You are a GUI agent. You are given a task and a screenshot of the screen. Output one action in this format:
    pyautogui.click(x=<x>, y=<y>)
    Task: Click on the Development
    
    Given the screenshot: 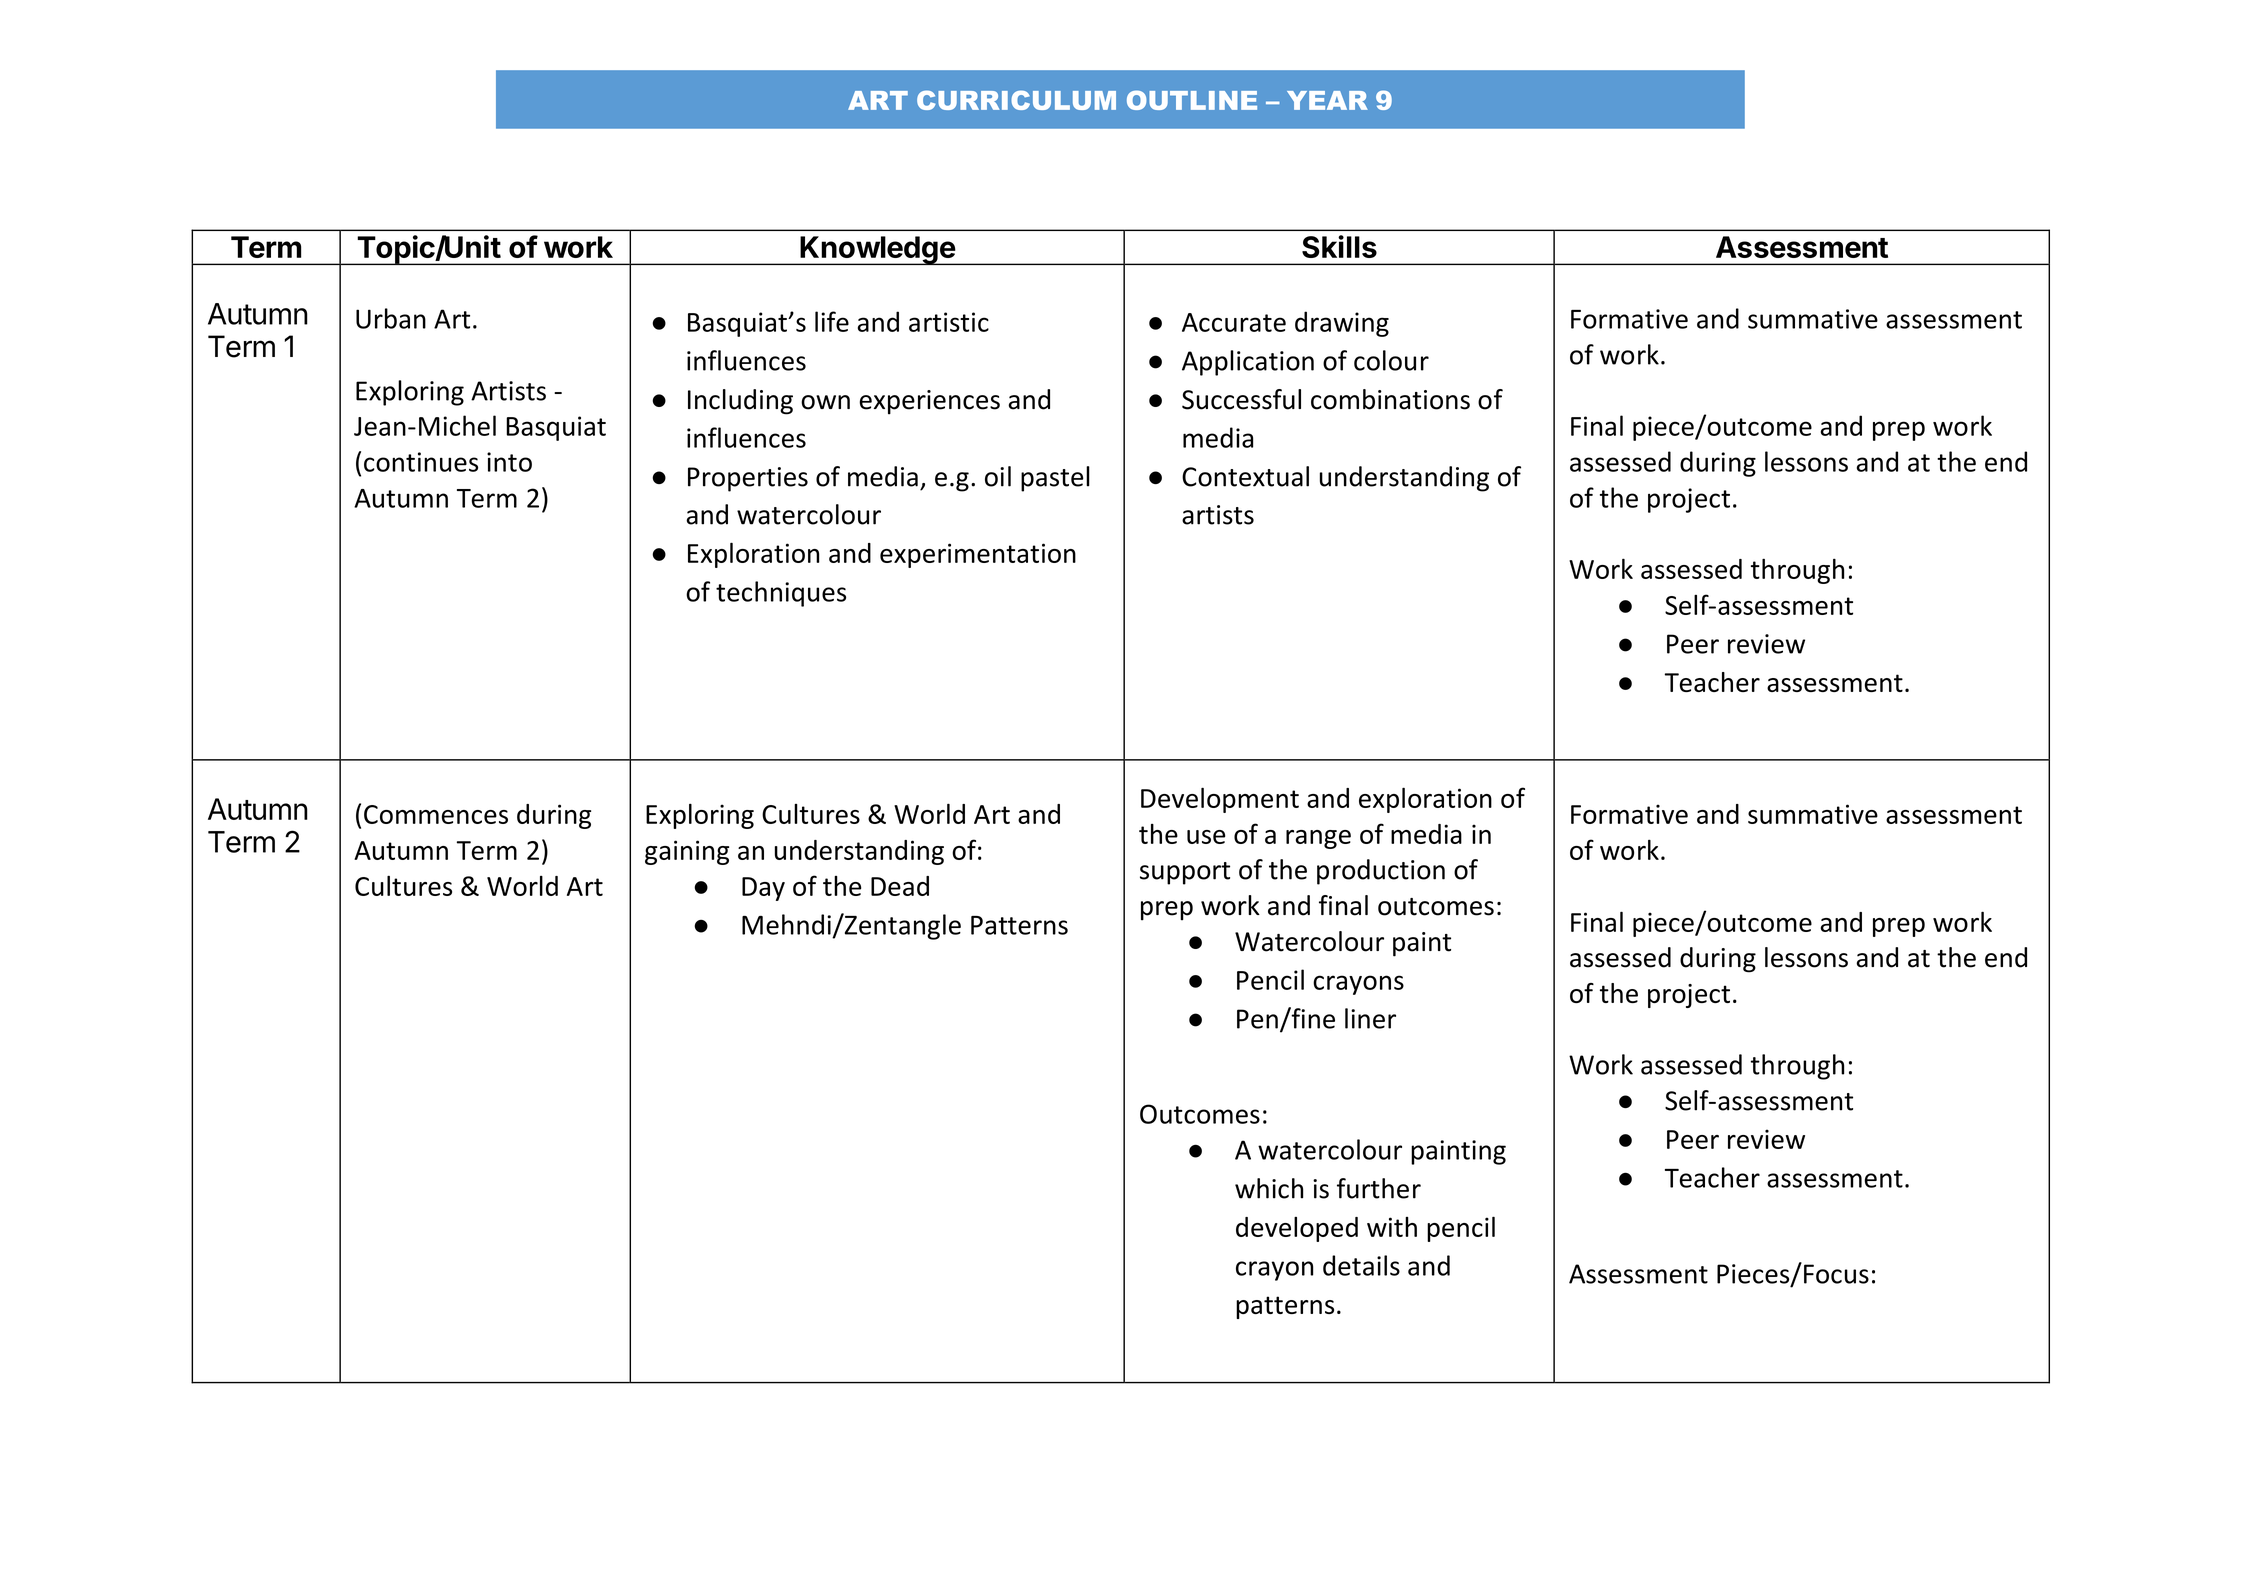 What is the action you would take?
    pyautogui.click(x=1220, y=800)
